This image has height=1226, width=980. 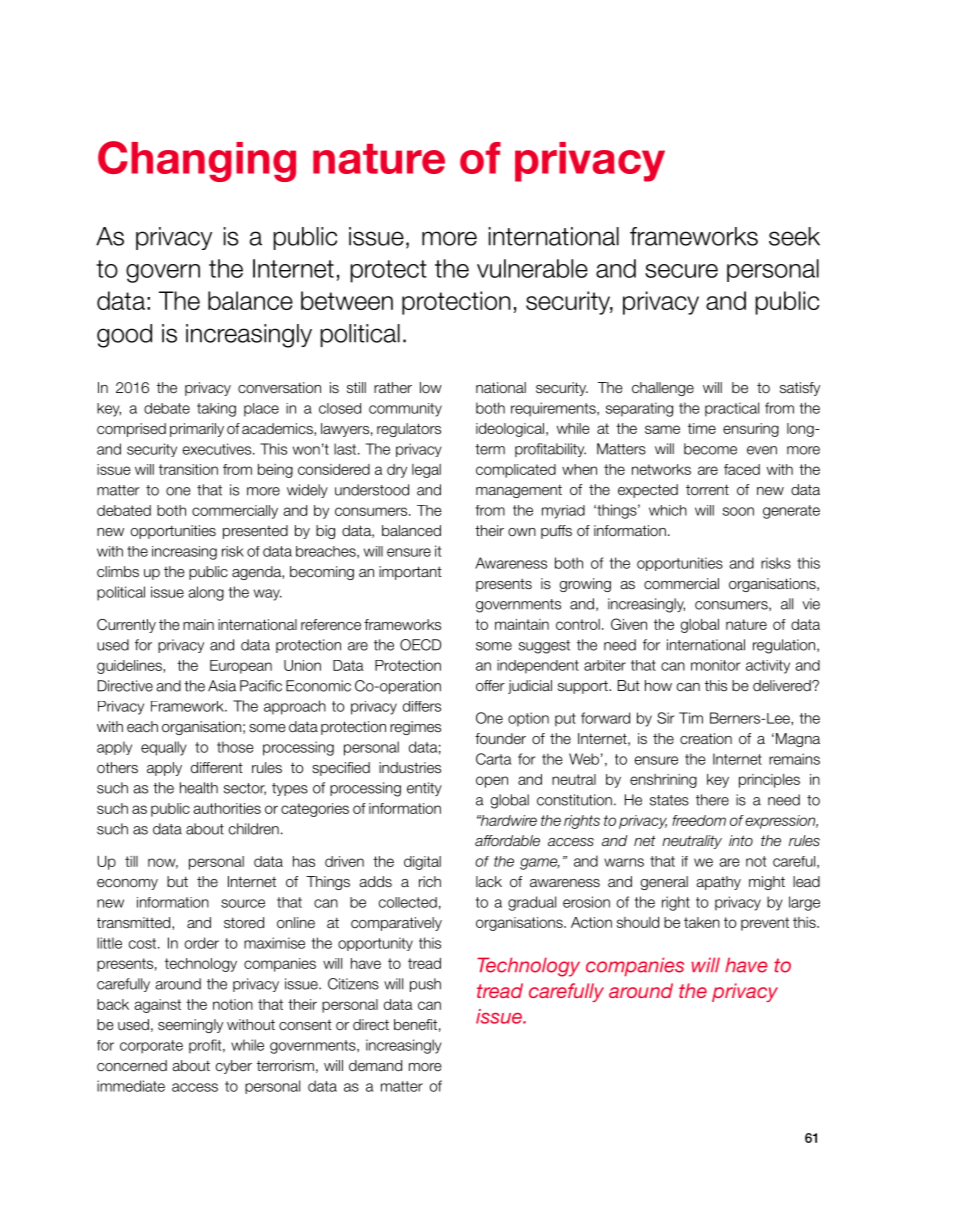 What do you see at coordinates (431, 387) in the image?
I see `low` at bounding box center [431, 387].
